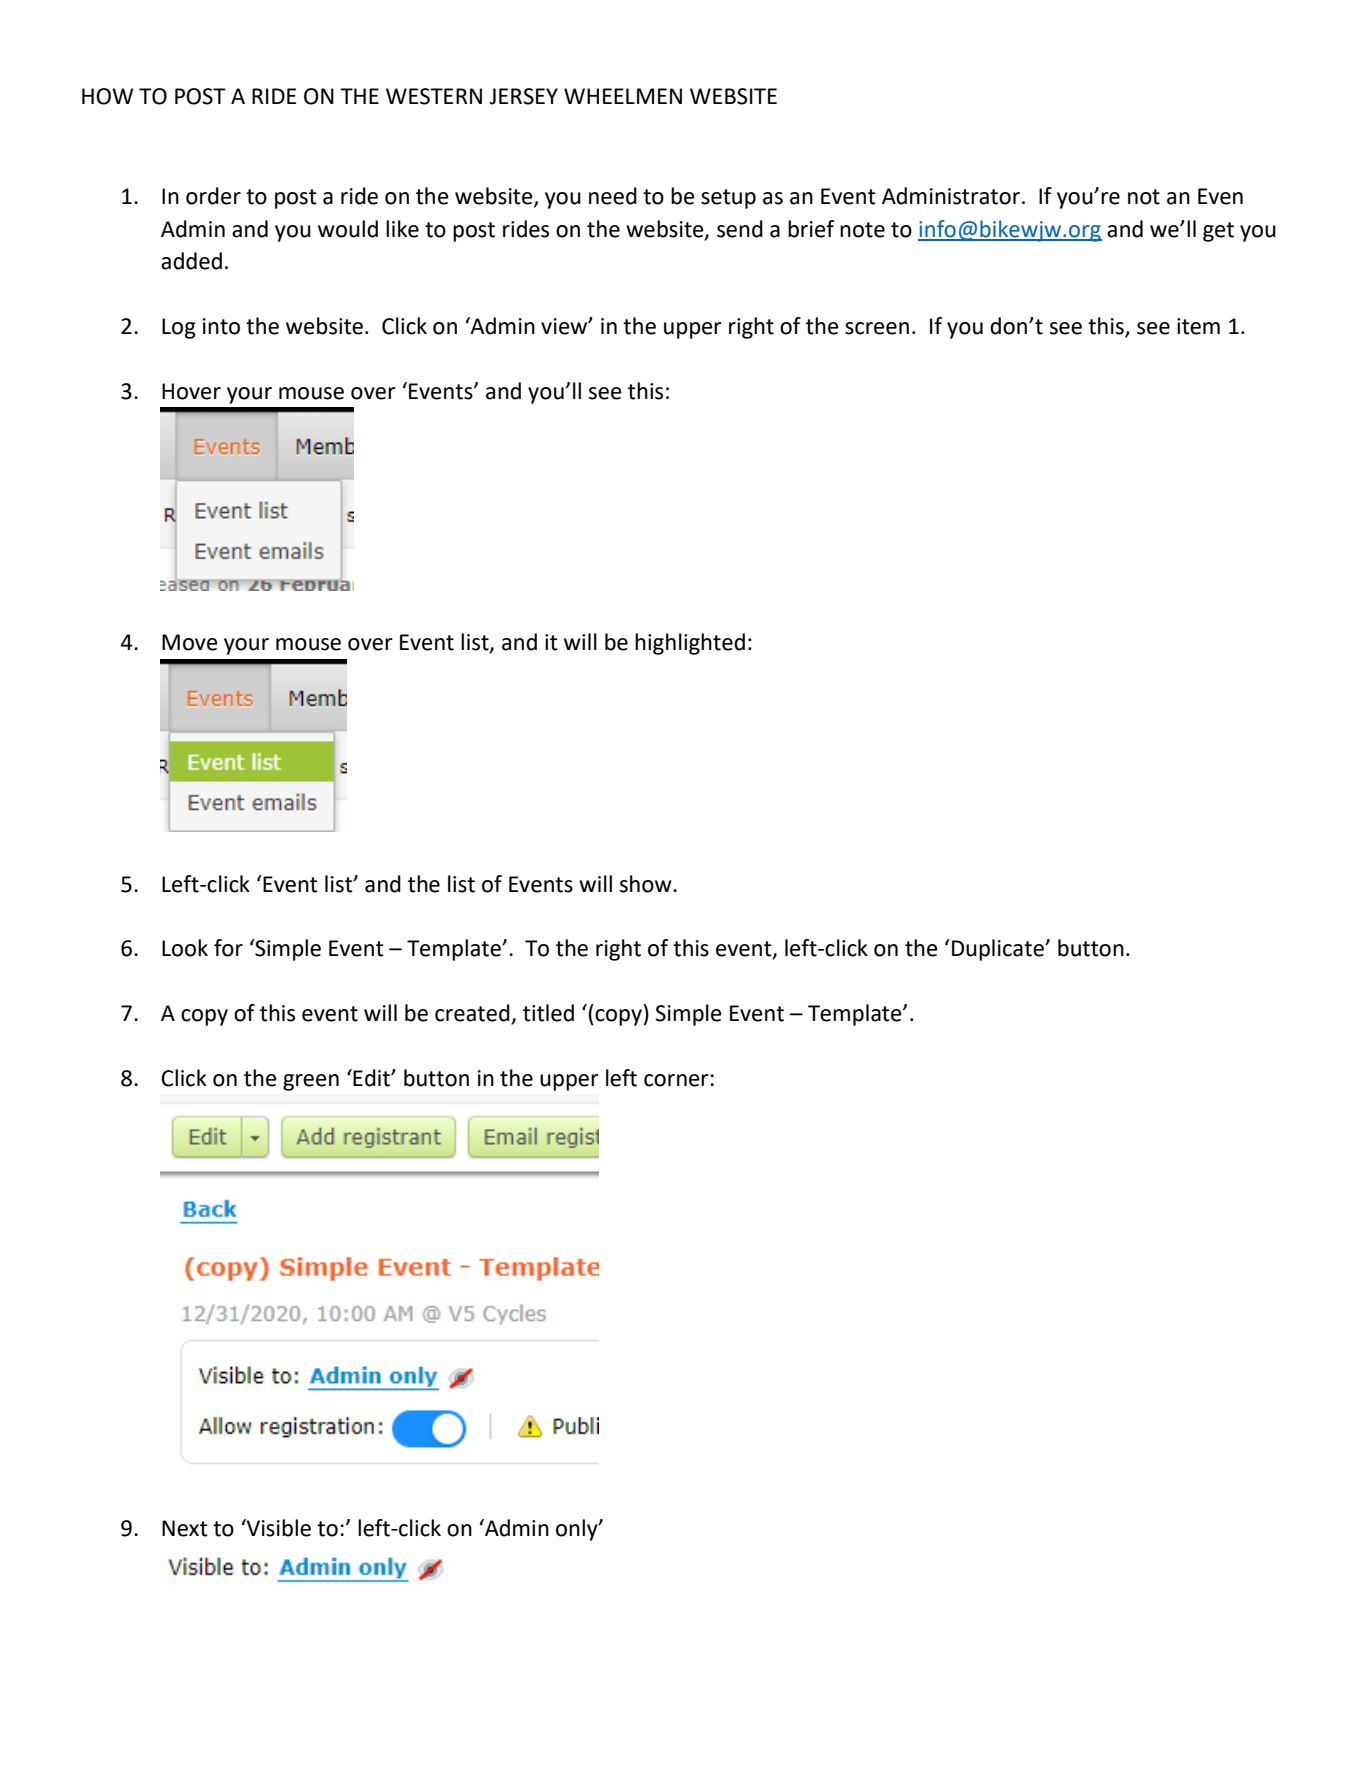  Describe the element at coordinates (728, 199) in the screenshot. I see `setup` at that location.
